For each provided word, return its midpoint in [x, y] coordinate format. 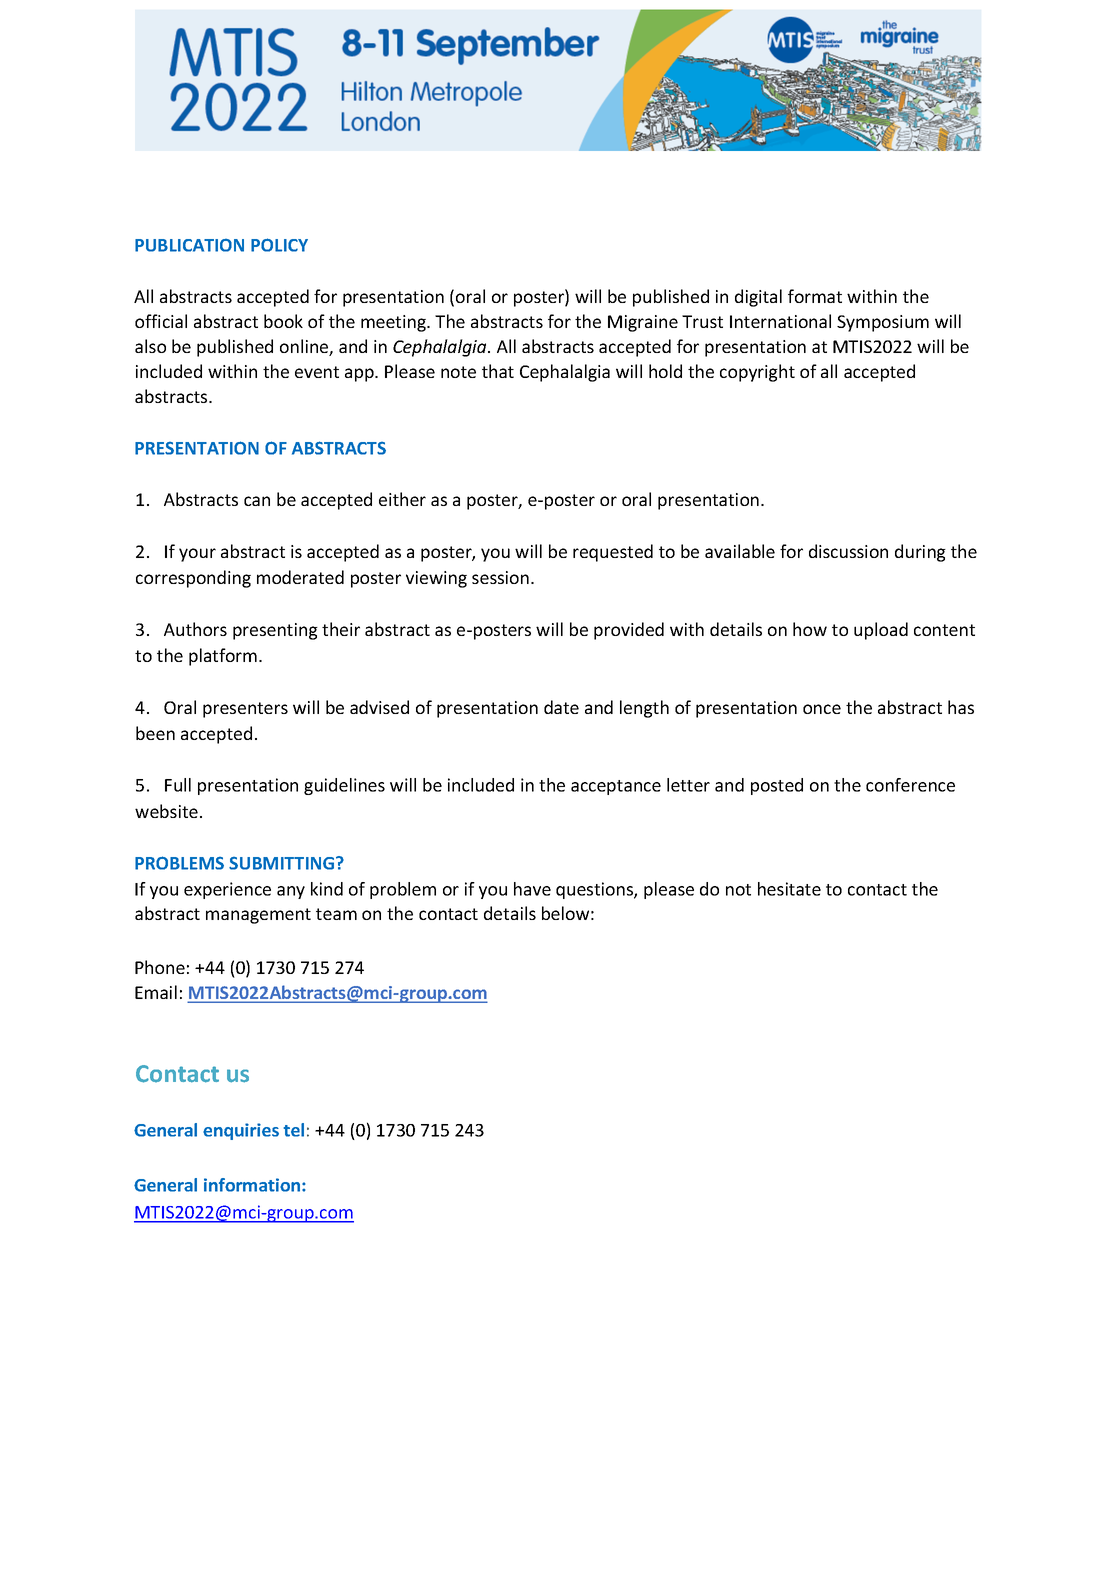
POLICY [279, 245]
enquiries [241, 1131]
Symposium [883, 323]
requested [613, 553]
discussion [848, 551]
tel [293, 1130]
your [197, 555]
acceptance [616, 787]
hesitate [789, 889]
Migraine [643, 323]
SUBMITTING [283, 863]
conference [910, 785]
